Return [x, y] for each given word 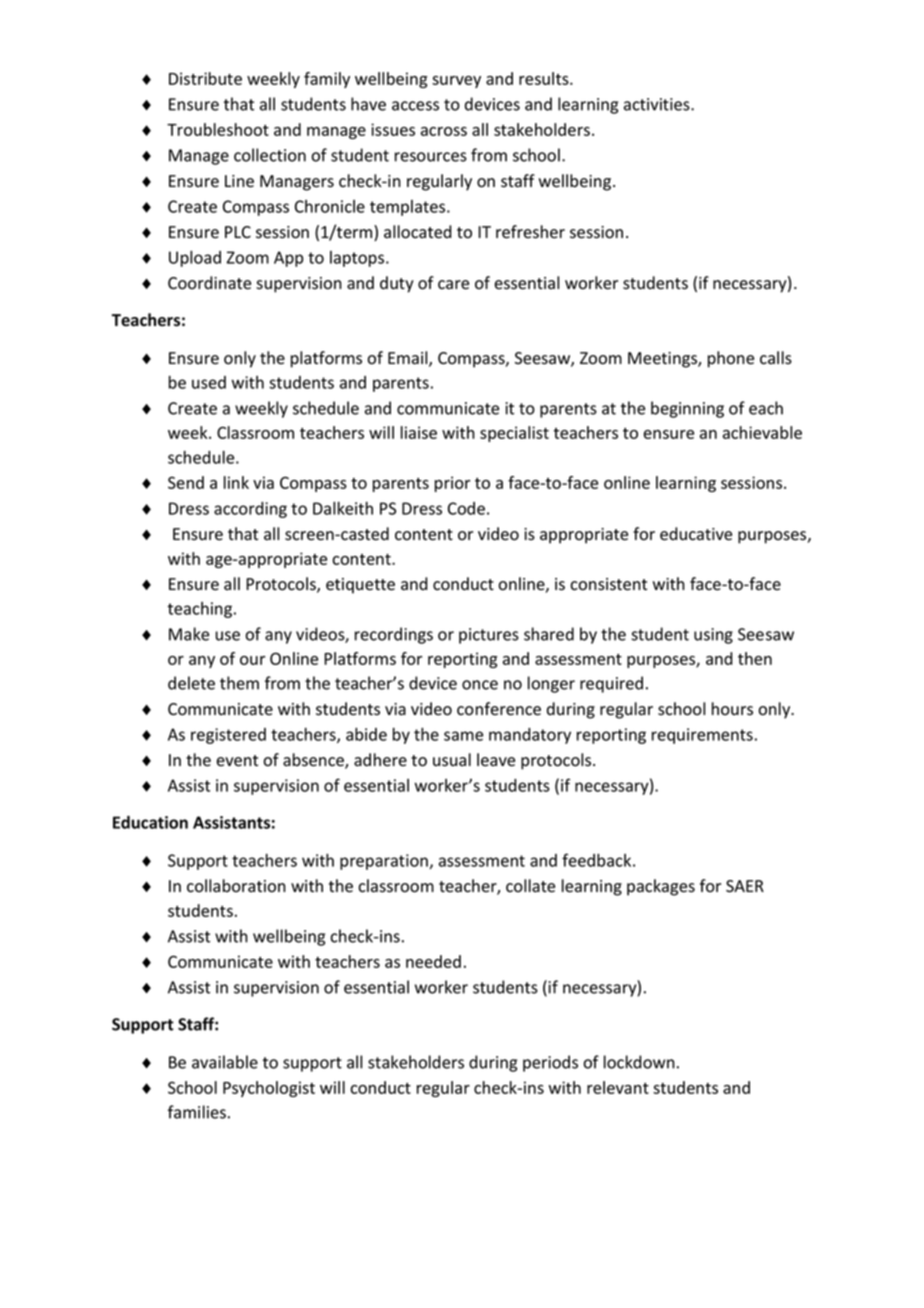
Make [189, 634]
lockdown [639, 1062]
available [225, 1062]
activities [658, 104]
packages [661, 887]
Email [409, 359]
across [444, 131]
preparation [385, 862]
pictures [489, 636]
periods [550, 1063]
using [713, 636]
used [209, 382]
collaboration [236, 886]
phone [731, 359]
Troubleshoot [218, 129]
